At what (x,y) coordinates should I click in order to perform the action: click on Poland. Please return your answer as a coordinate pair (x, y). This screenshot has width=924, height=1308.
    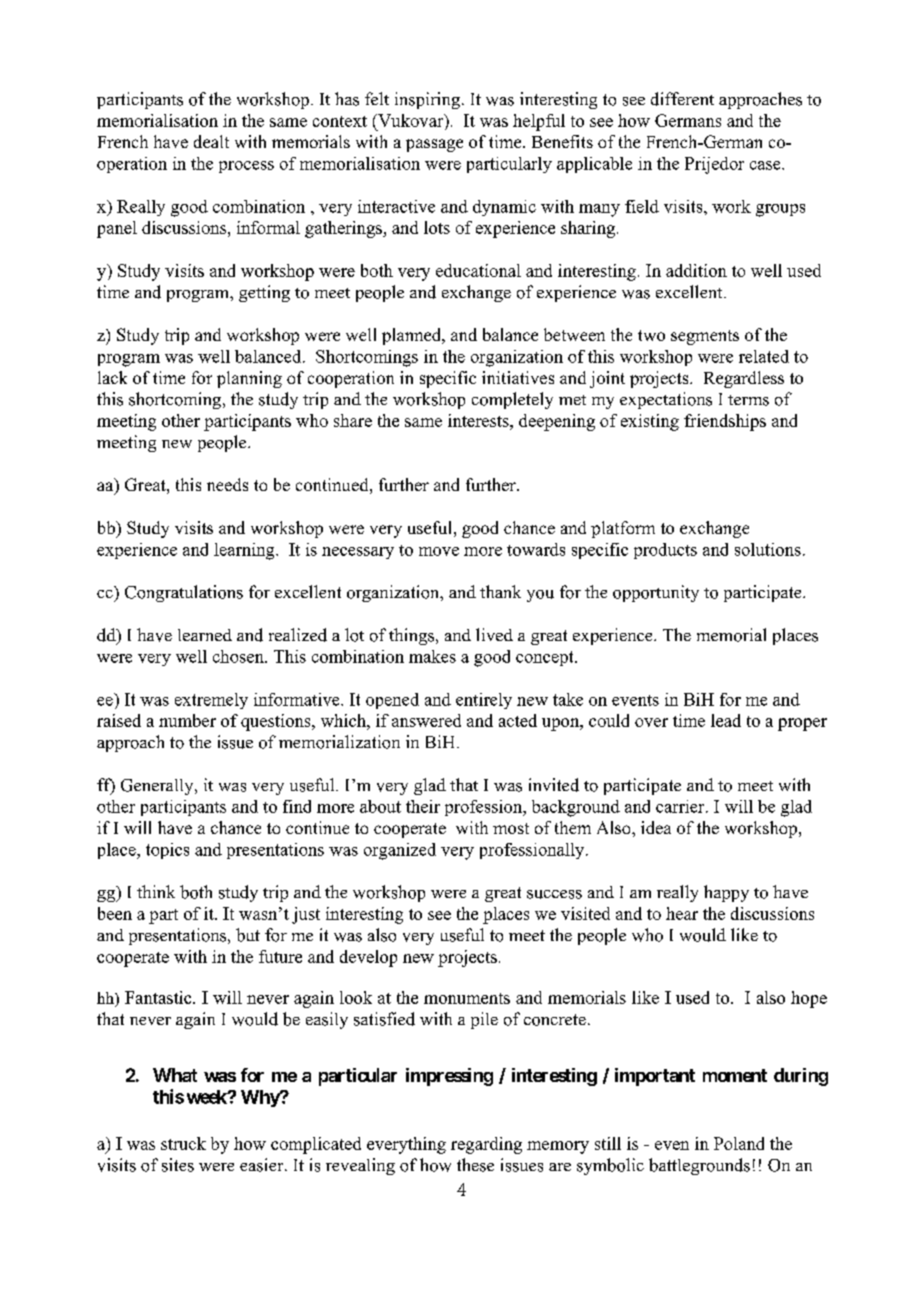
    Looking at the image, I should click on (739, 1143).
